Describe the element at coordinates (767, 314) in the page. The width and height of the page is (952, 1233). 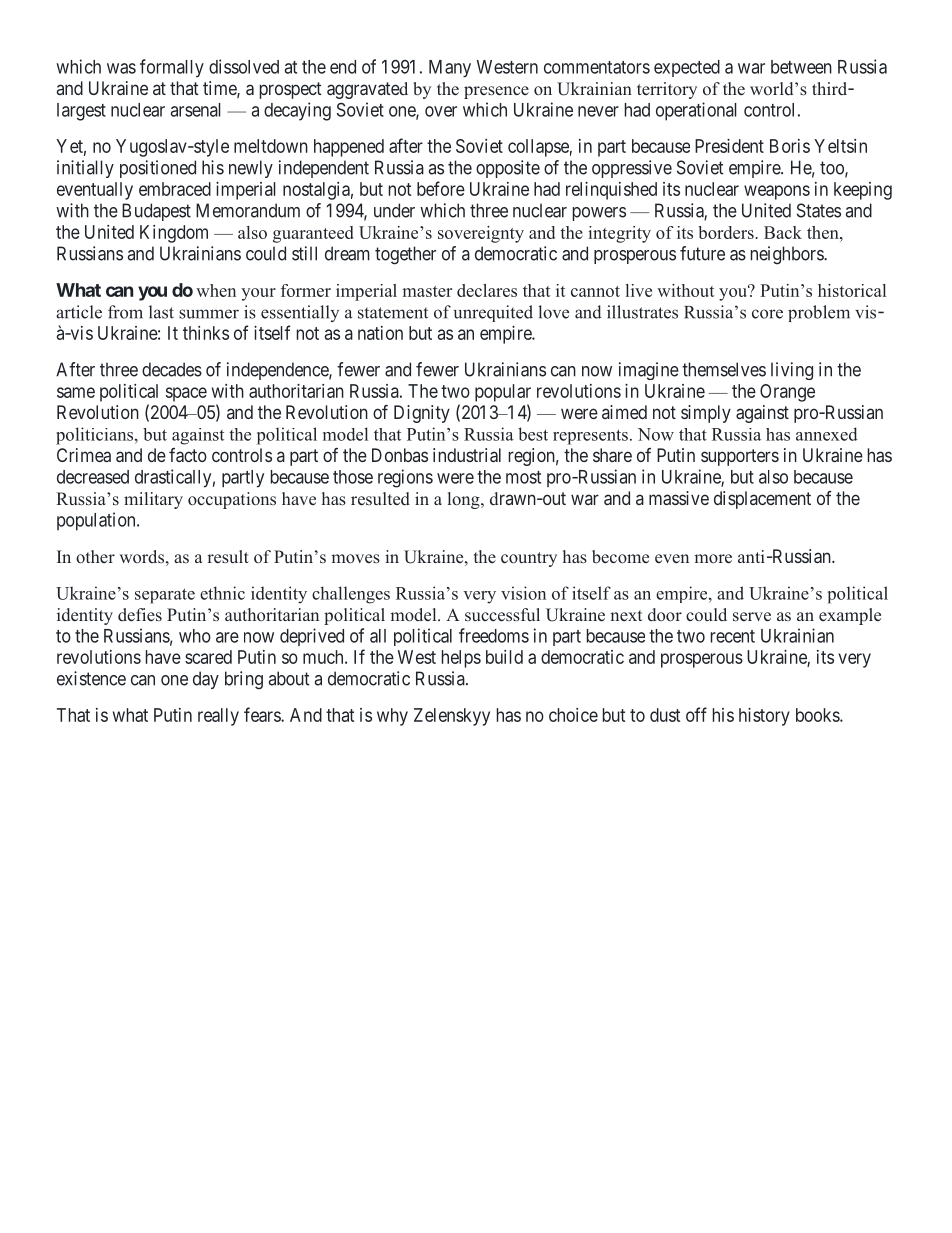
I see `core` at that location.
